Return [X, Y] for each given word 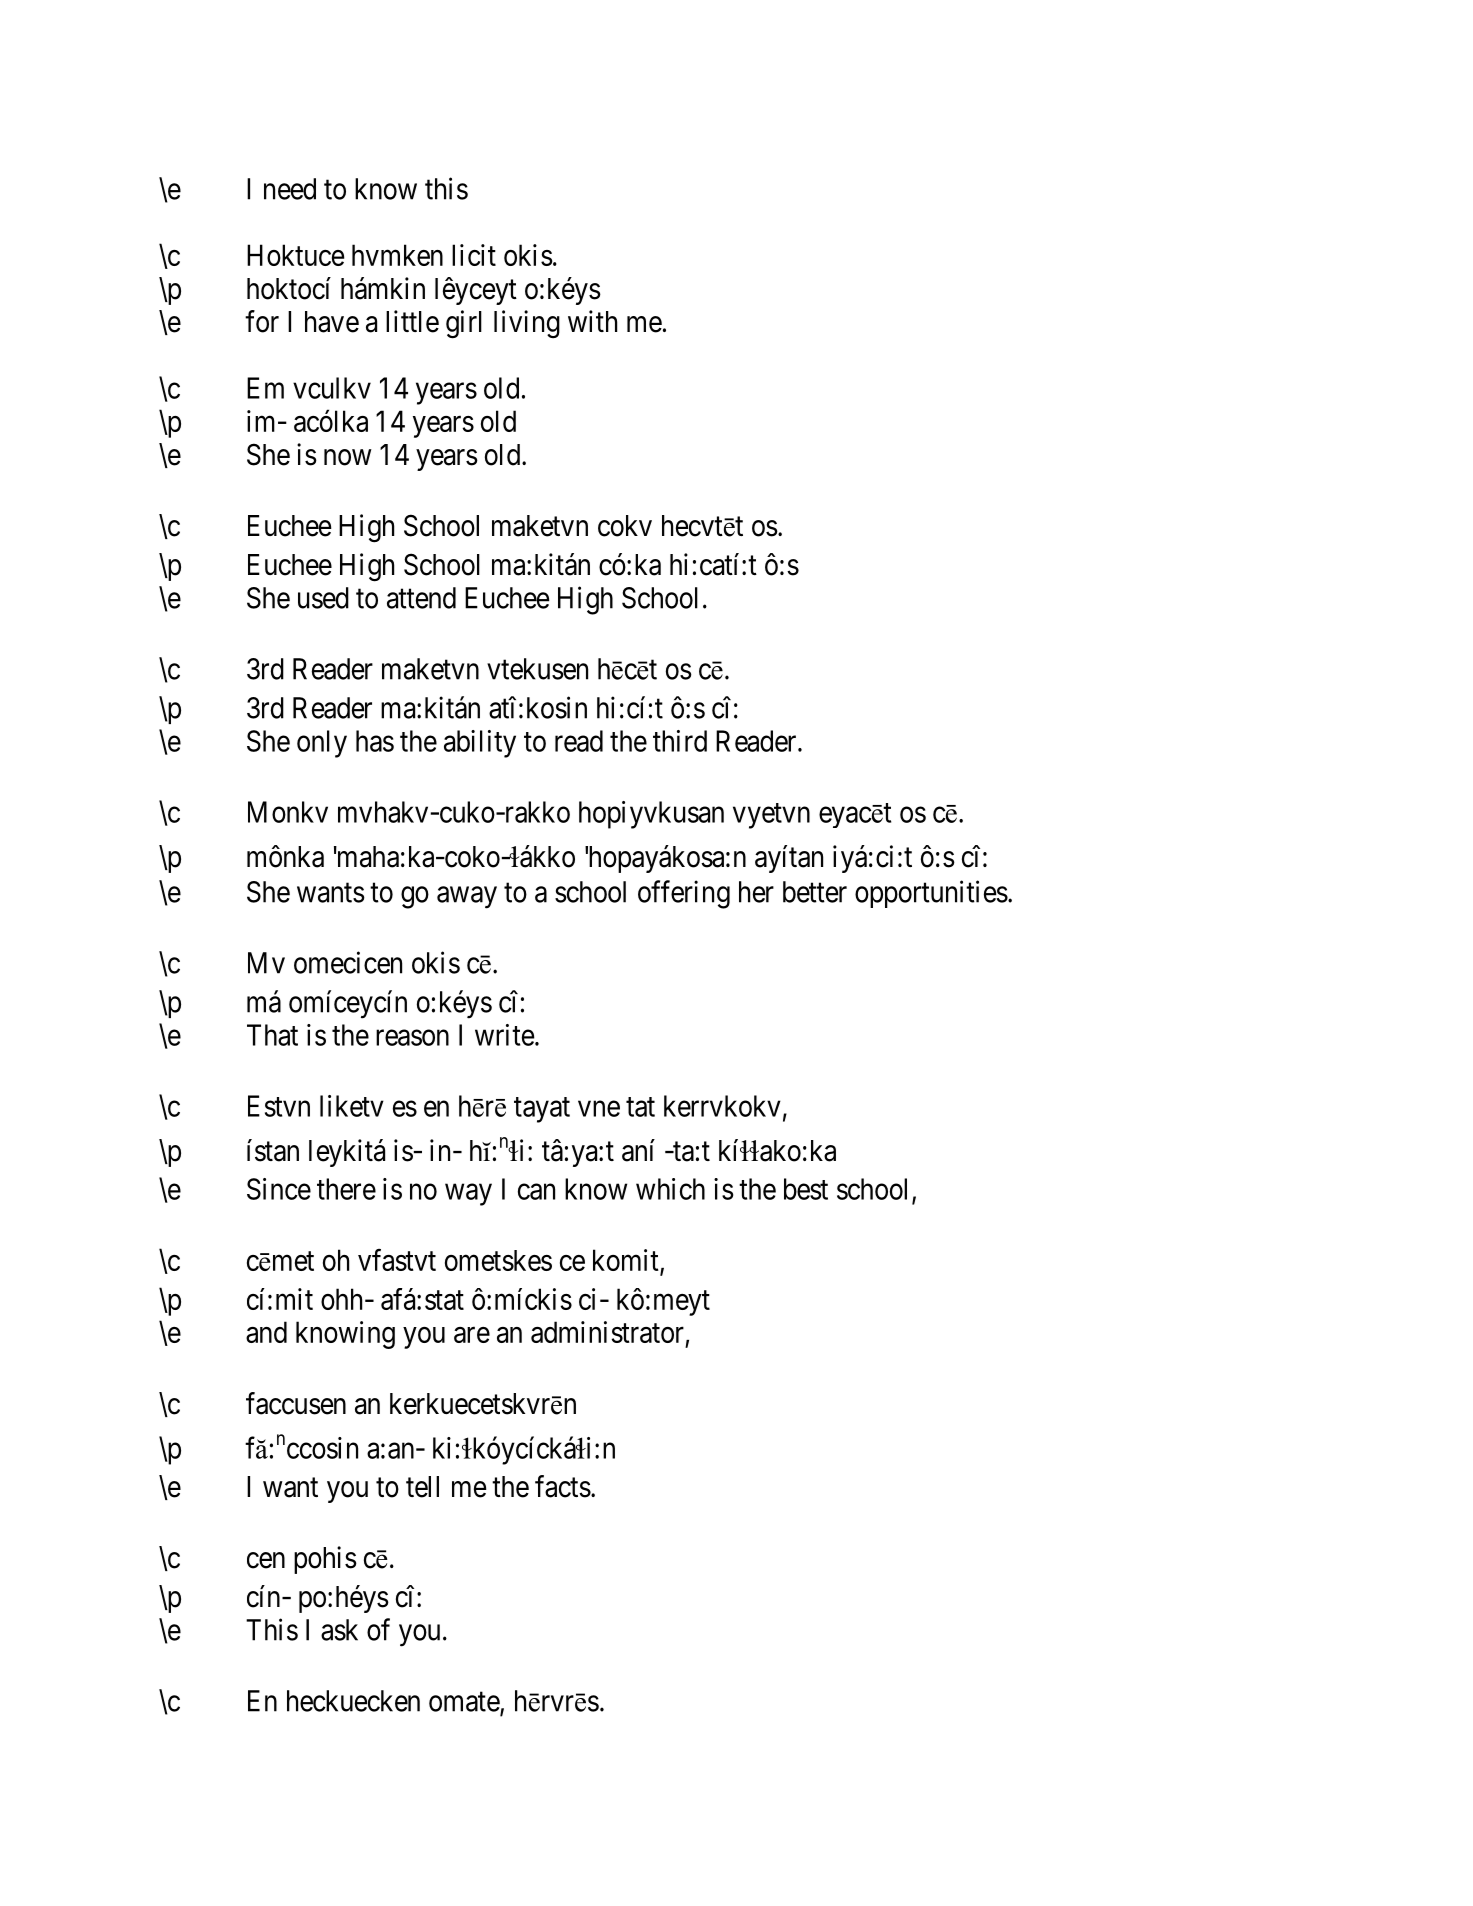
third [680, 741]
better [815, 892]
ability [480, 744]
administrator [607, 1332]
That [272, 1035]
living [527, 324]
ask [339, 1630]
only [322, 744]
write [505, 1035]
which [670, 1189]
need [290, 189]
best [806, 1189]
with [592, 321]
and [266, 1332]
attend [421, 598]
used [323, 598]
